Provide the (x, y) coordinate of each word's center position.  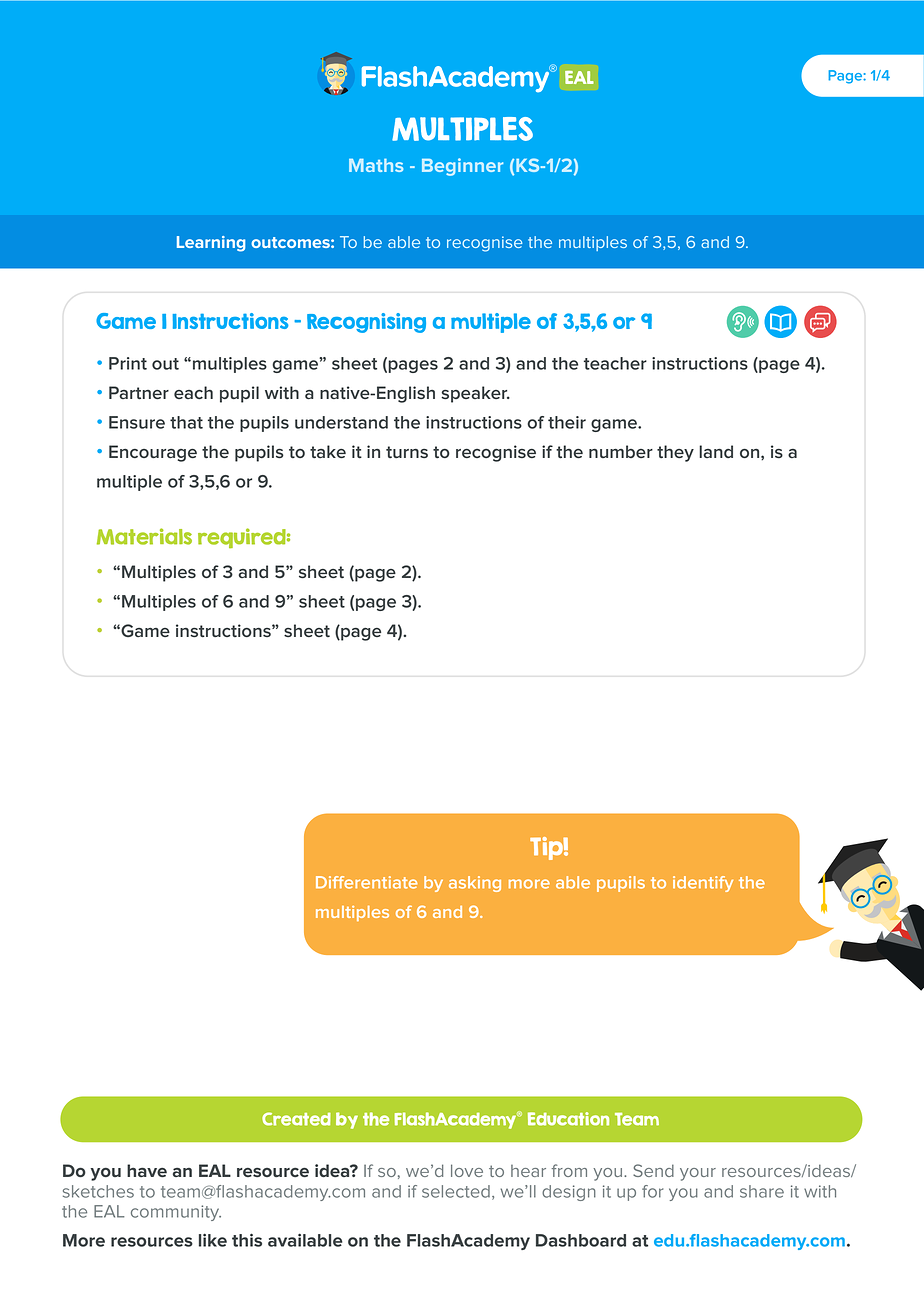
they (675, 453)
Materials (144, 536)
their (567, 422)
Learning (211, 244)
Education (568, 1119)
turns (407, 452)
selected (456, 1191)
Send (653, 1170)
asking (475, 884)
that (186, 422)
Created (296, 1119)
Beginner (462, 167)
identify (703, 884)
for (652, 1191)
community (176, 1213)
